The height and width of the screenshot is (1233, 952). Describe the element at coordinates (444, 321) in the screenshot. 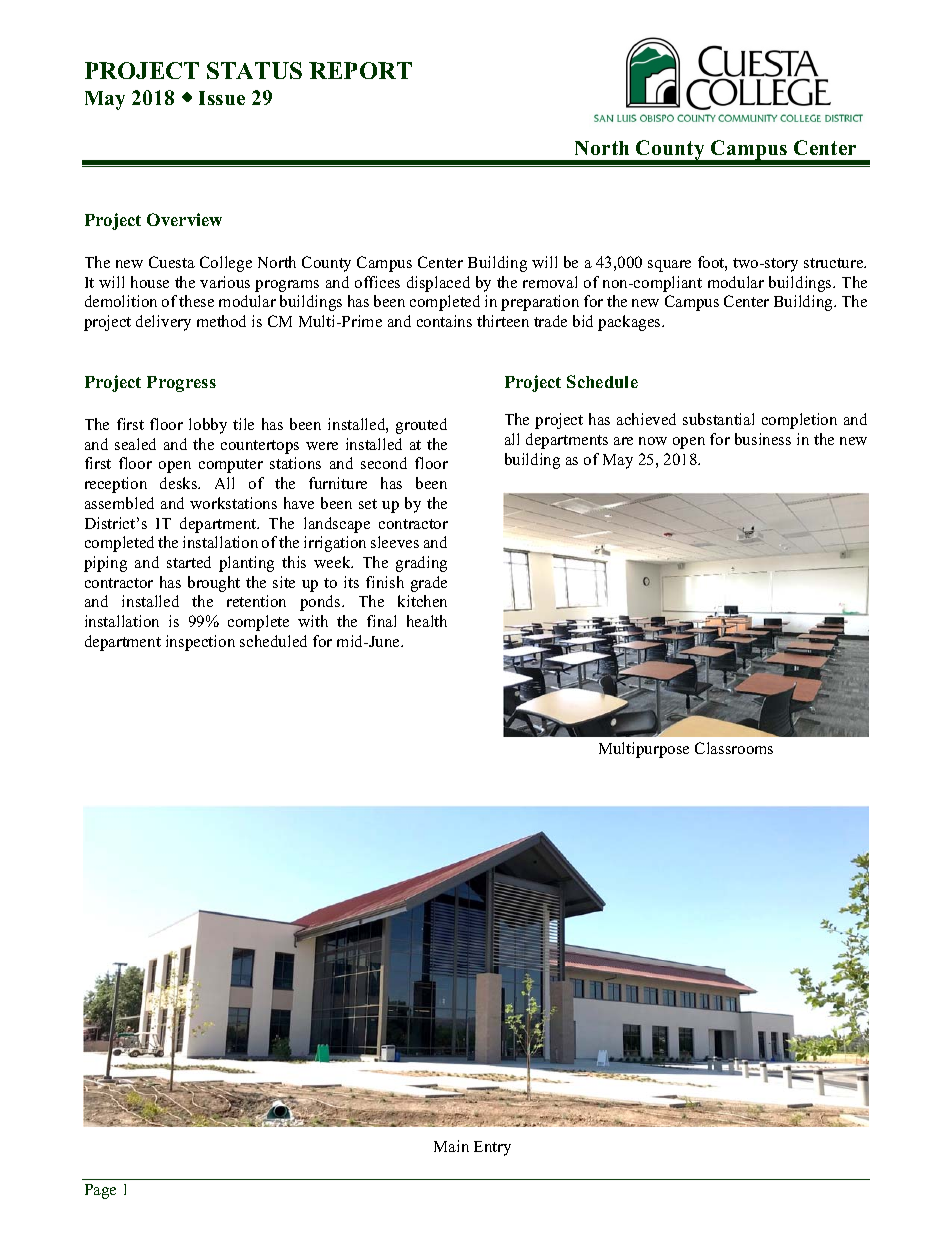

I see `contains` at that location.
